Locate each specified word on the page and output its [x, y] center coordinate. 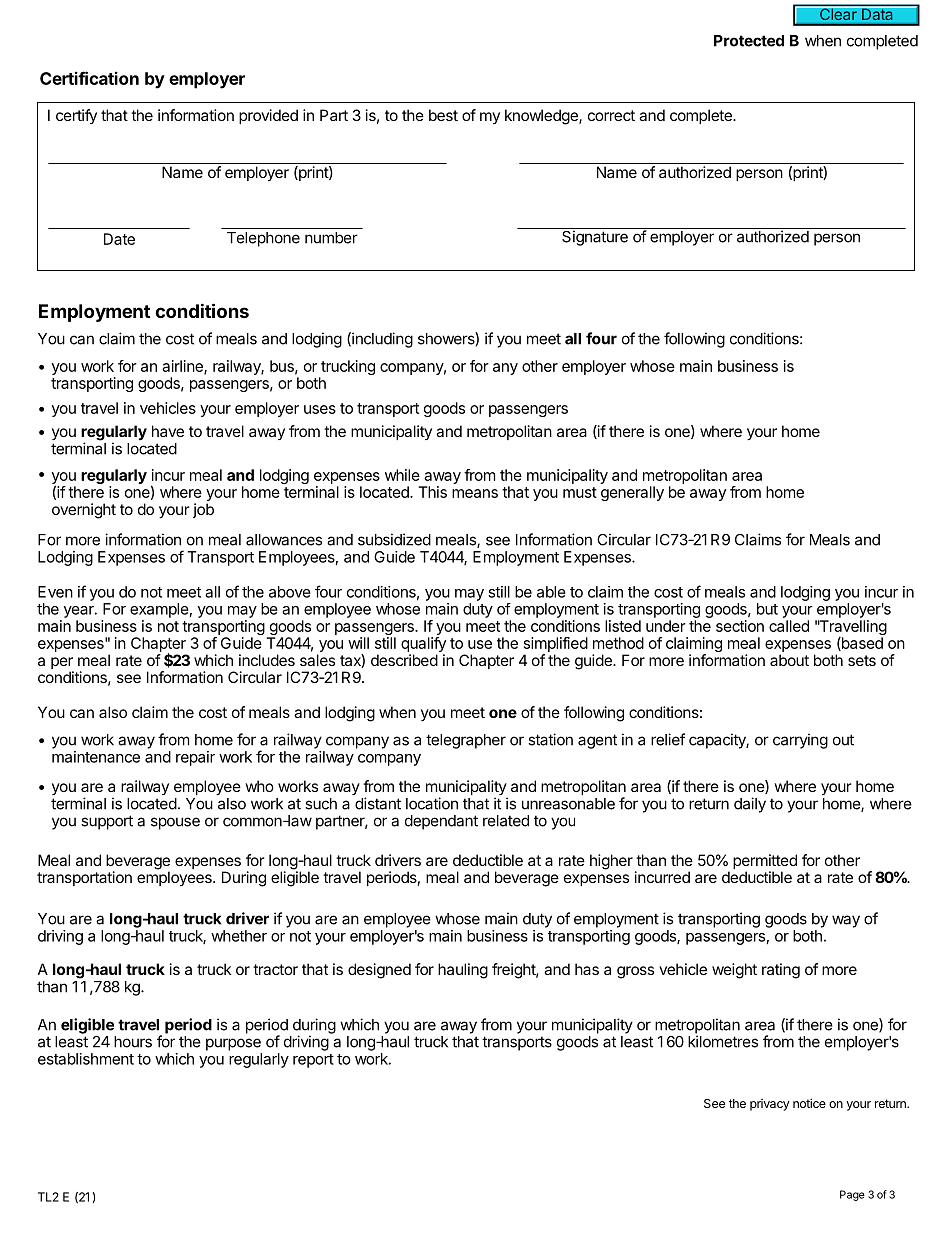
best [443, 115]
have [168, 431]
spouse [175, 823]
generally [632, 493]
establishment [86, 1059]
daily [750, 805]
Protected [749, 41]
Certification [89, 78]
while [402, 475]
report [313, 1061]
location [432, 803]
